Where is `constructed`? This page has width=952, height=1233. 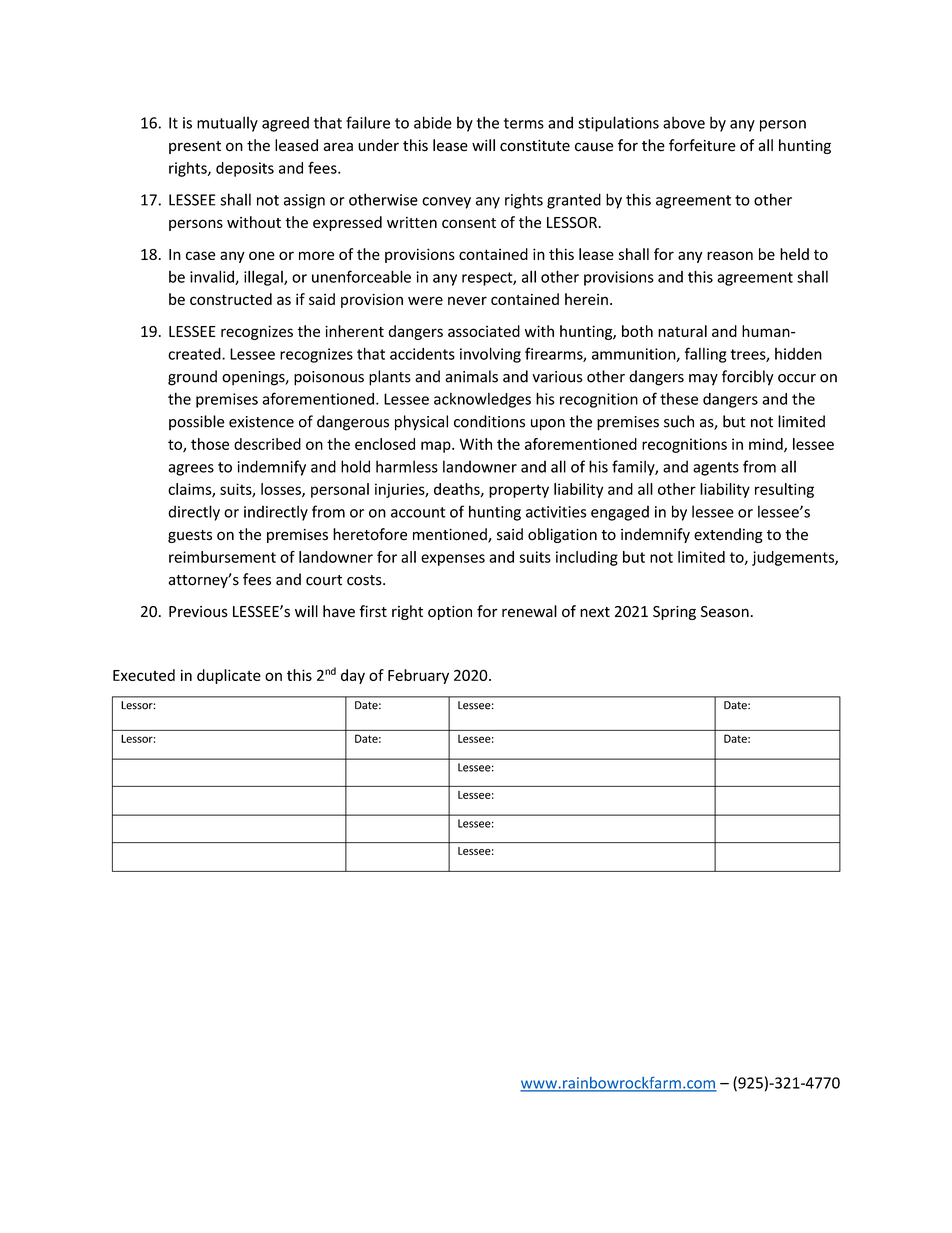
constructed is located at coordinates (231, 299).
